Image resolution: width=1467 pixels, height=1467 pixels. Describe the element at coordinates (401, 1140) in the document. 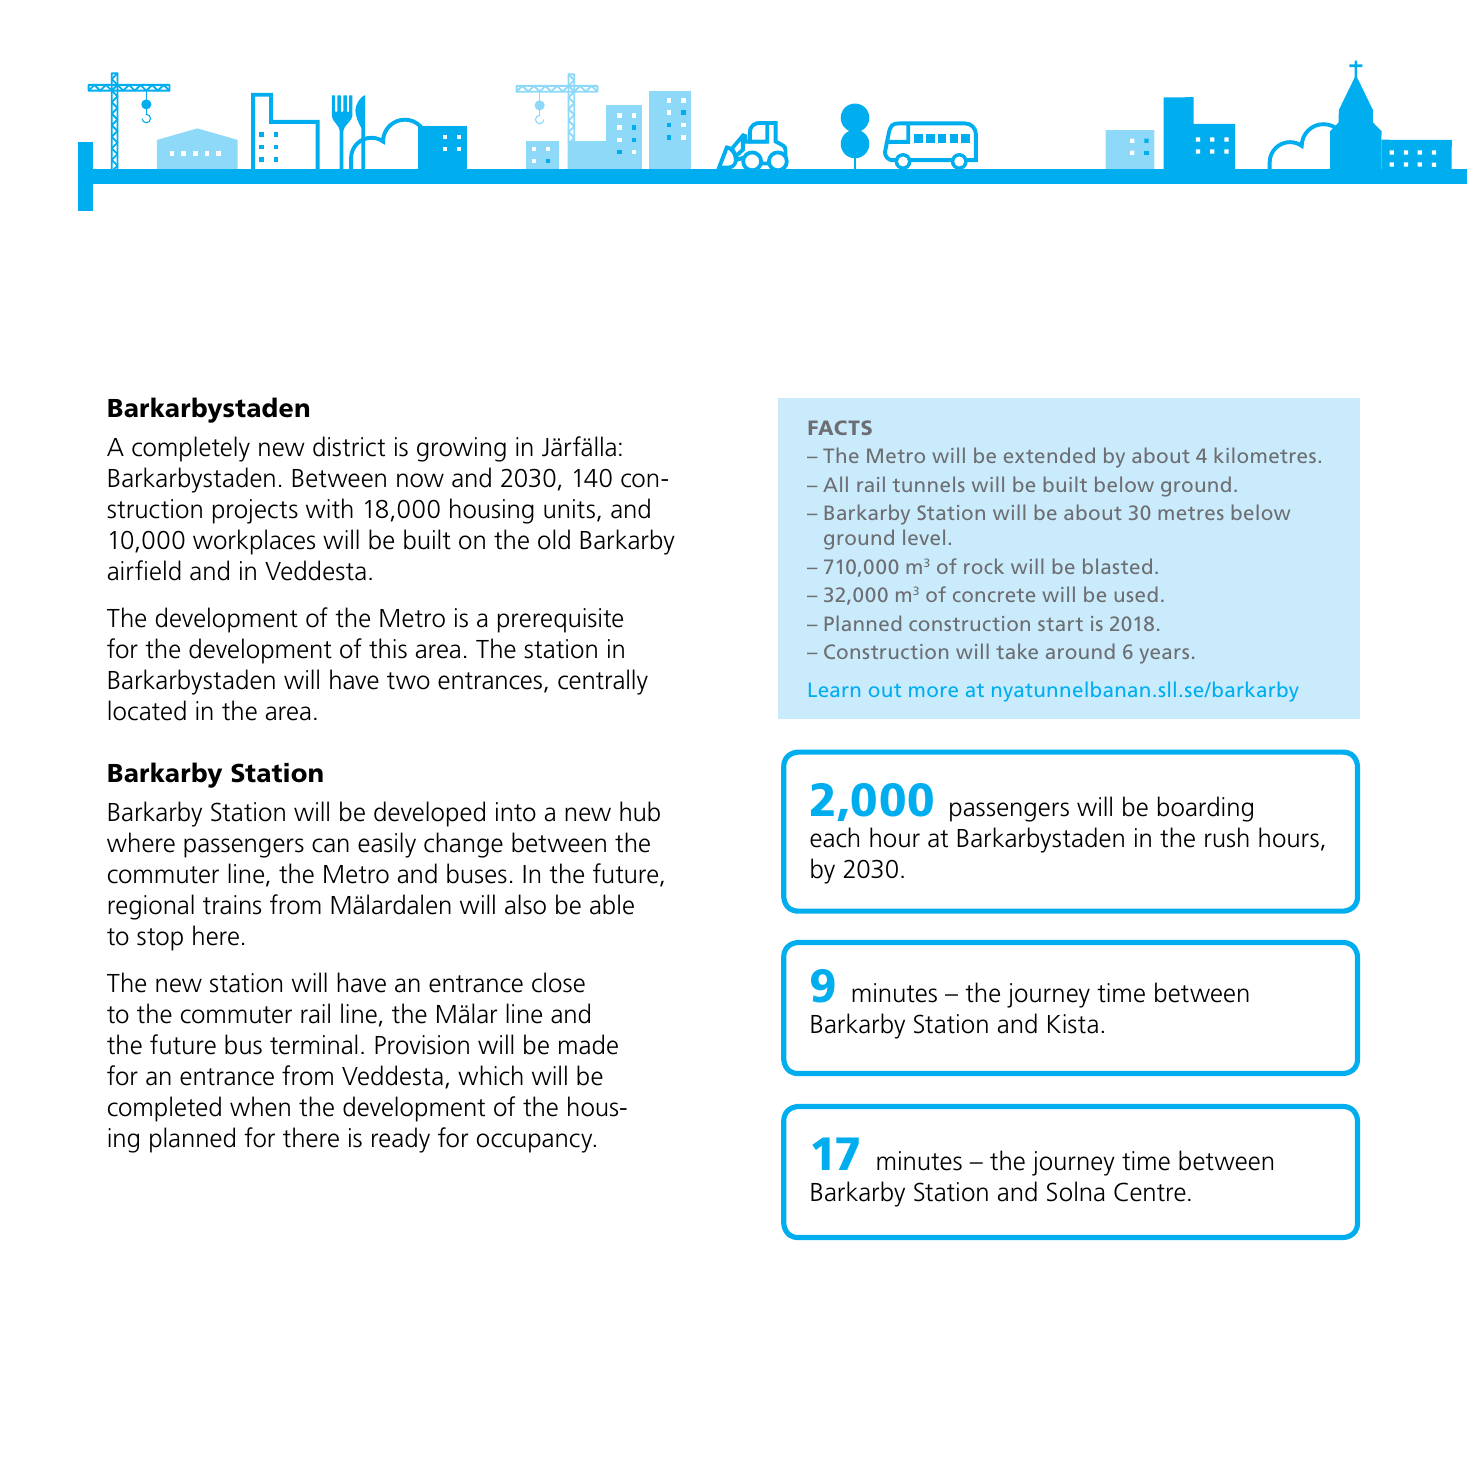

I see `ready` at that location.
